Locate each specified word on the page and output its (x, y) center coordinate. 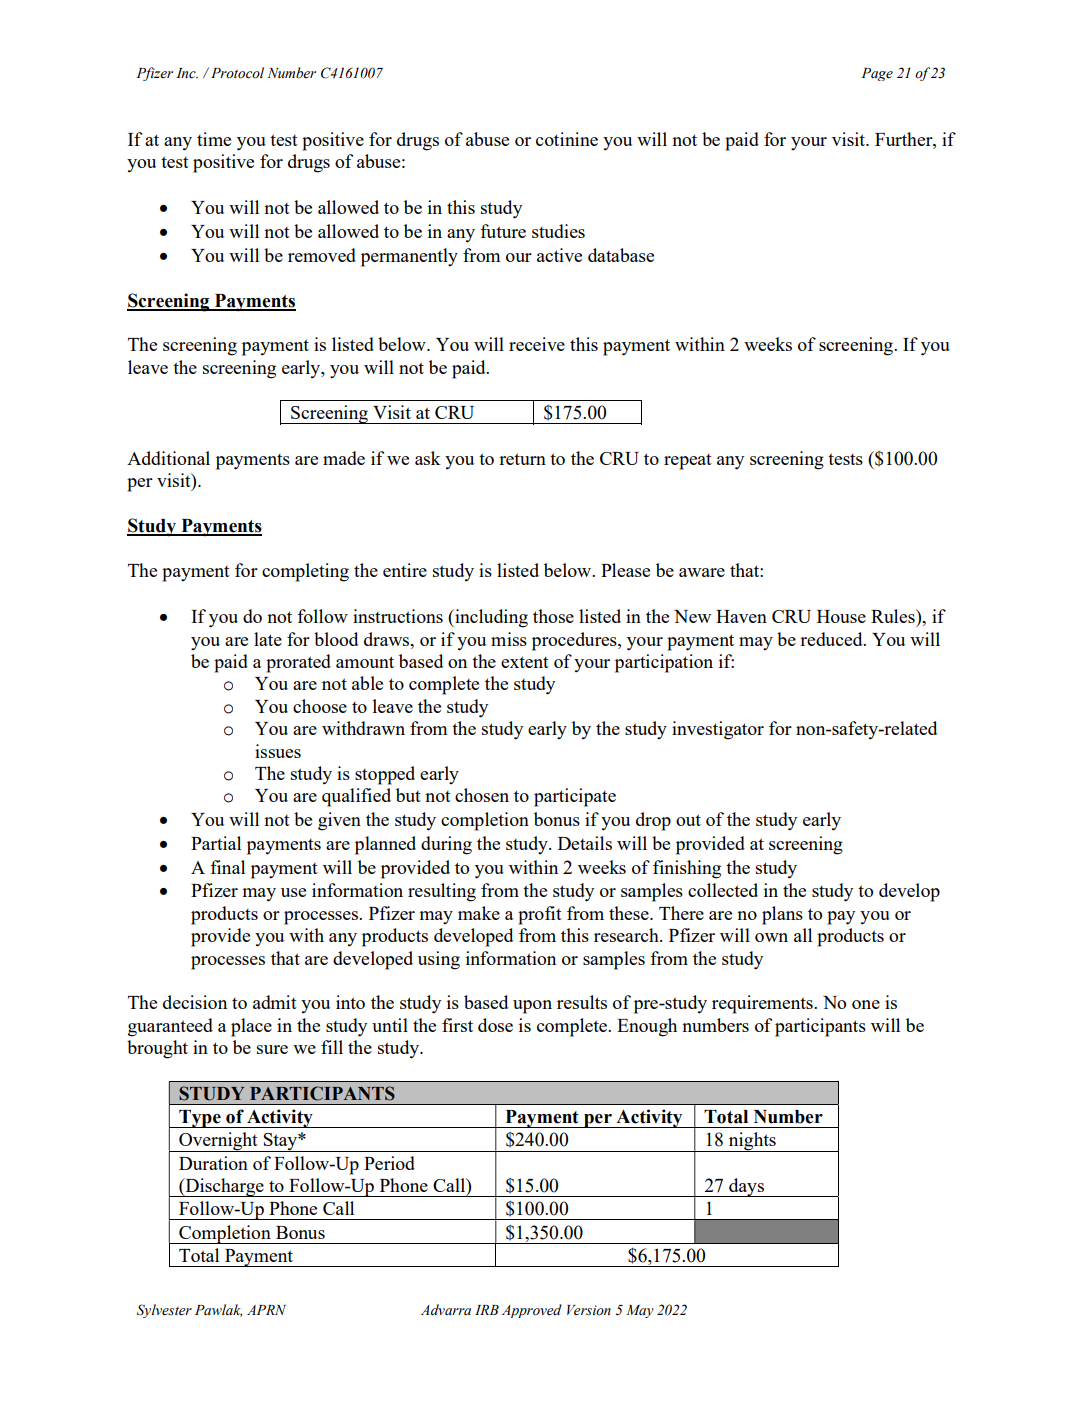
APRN (266, 1310)
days (746, 1187)
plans (782, 915)
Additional (168, 458)
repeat (688, 462)
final (227, 867)
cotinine (567, 139)
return (522, 459)
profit (540, 915)
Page (877, 74)
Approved (532, 1311)
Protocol (237, 73)
